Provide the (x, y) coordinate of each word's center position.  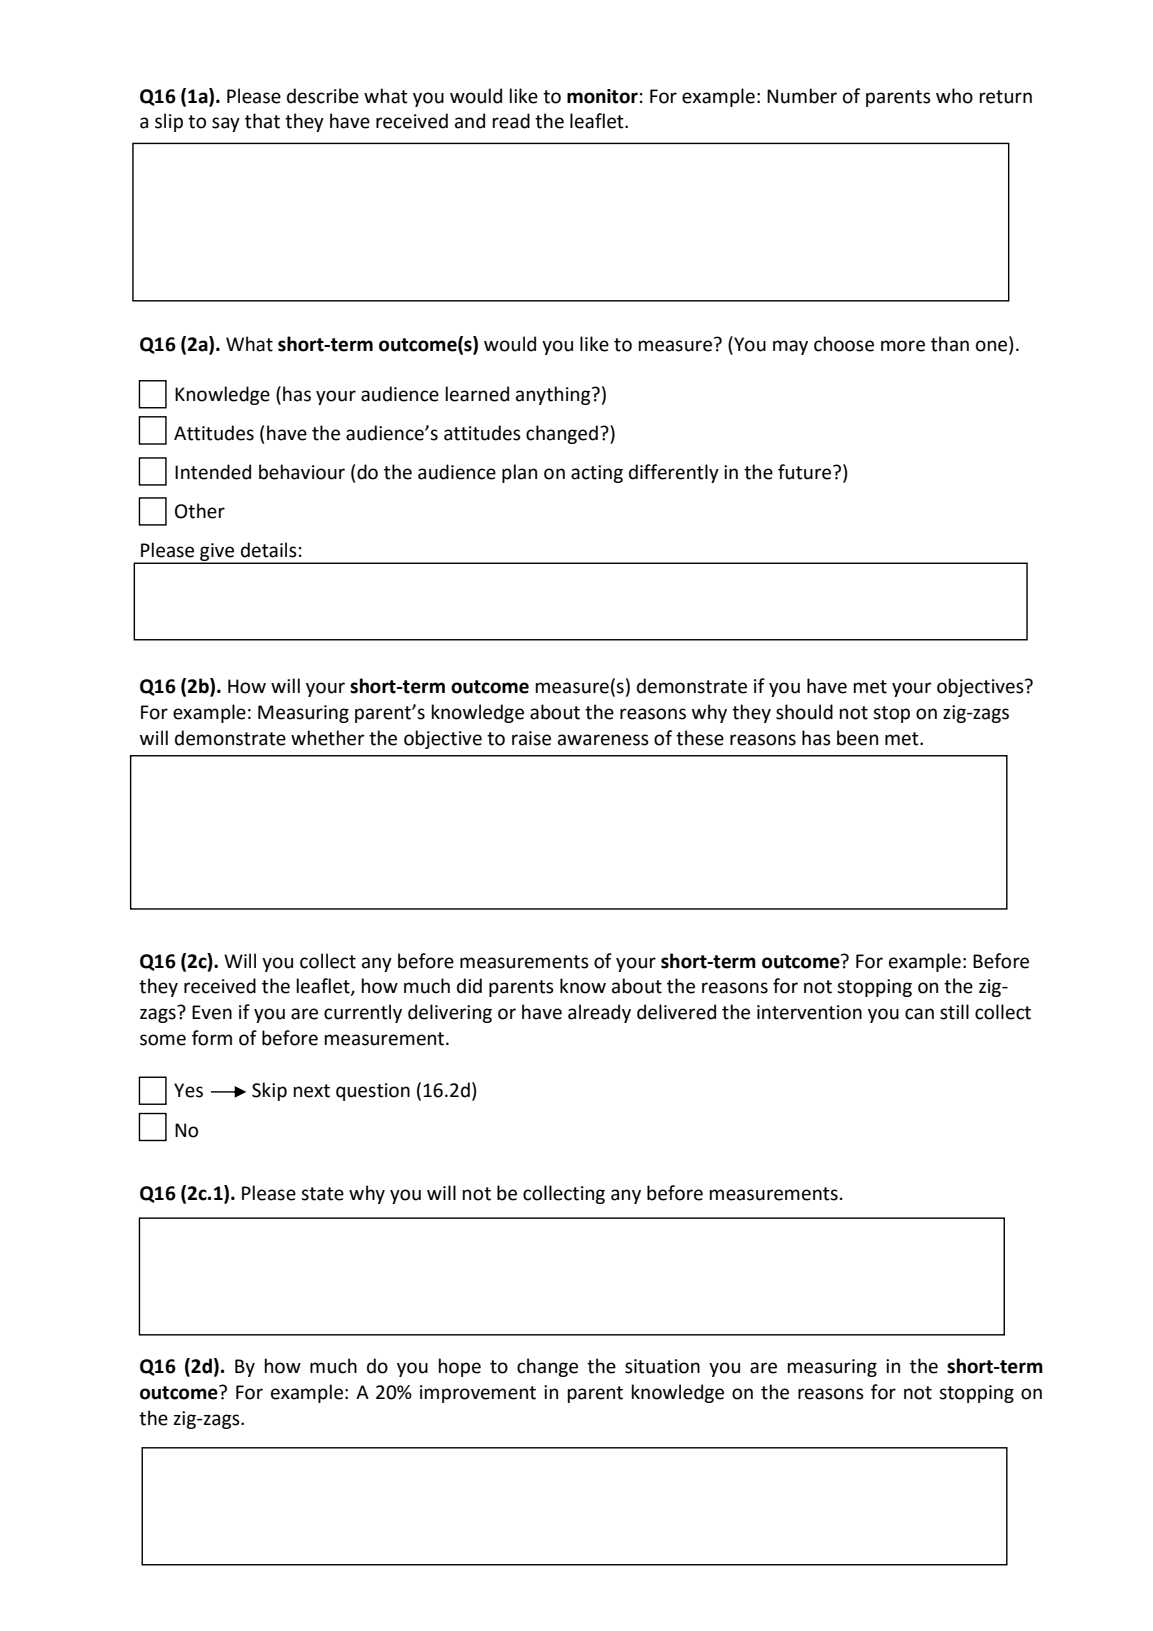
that (262, 121)
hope (459, 1367)
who (954, 96)
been (857, 738)
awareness (603, 740)
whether (328, 738)
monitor (602, 96)
